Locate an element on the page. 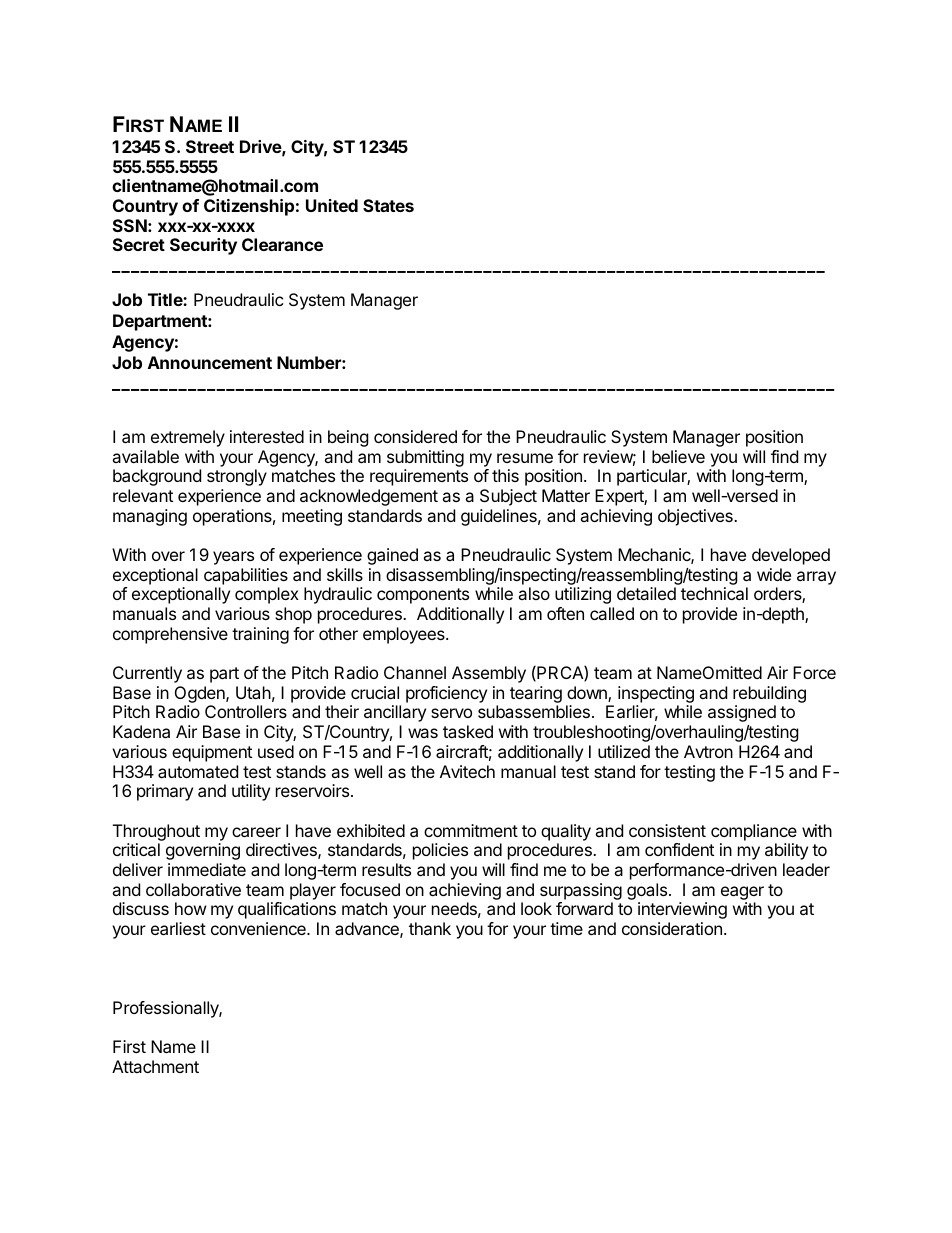  commitment is located at coordinates (471, 830).
